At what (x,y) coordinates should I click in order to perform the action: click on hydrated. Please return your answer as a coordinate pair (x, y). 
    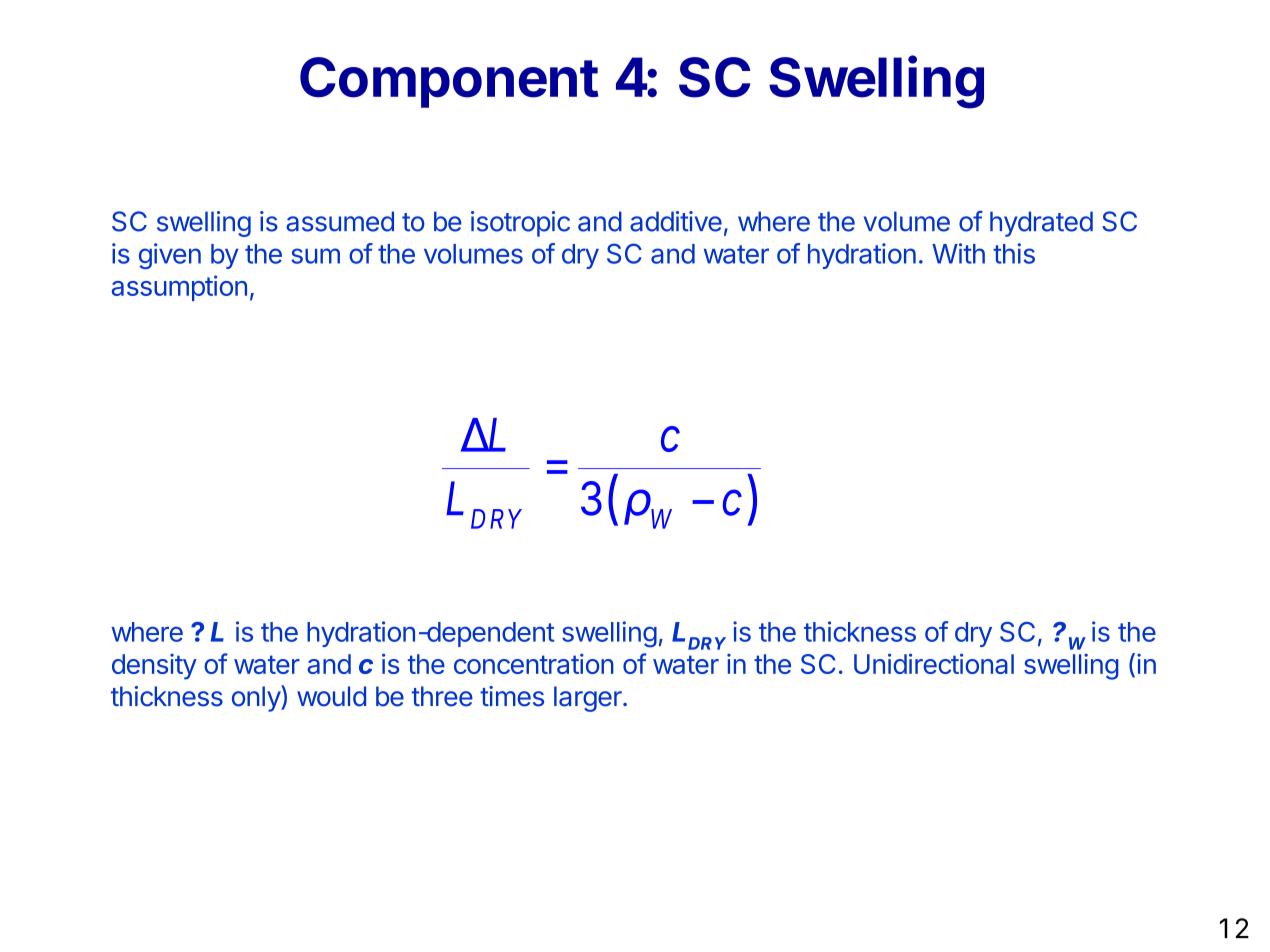
    Looking at the image, I should click on (1041, 224).
